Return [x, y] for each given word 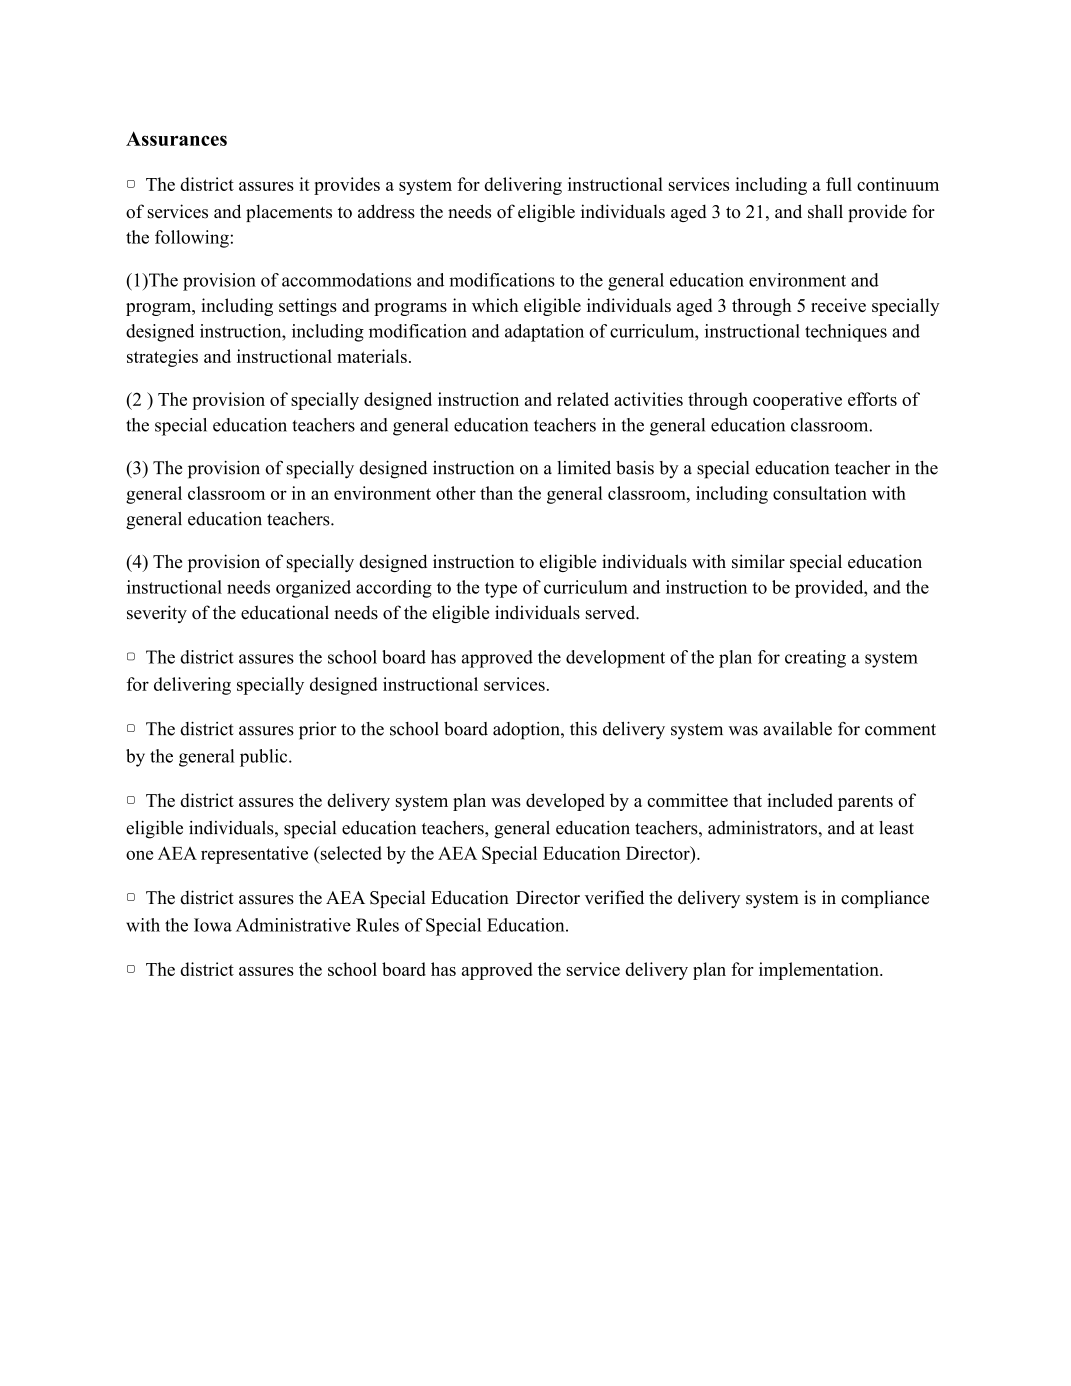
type [501, 590]
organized [313, 589]
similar [758, 561]
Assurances [176, 138]
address [386, 211]
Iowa [213, 925]
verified [614, 897]
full [839, 184]
